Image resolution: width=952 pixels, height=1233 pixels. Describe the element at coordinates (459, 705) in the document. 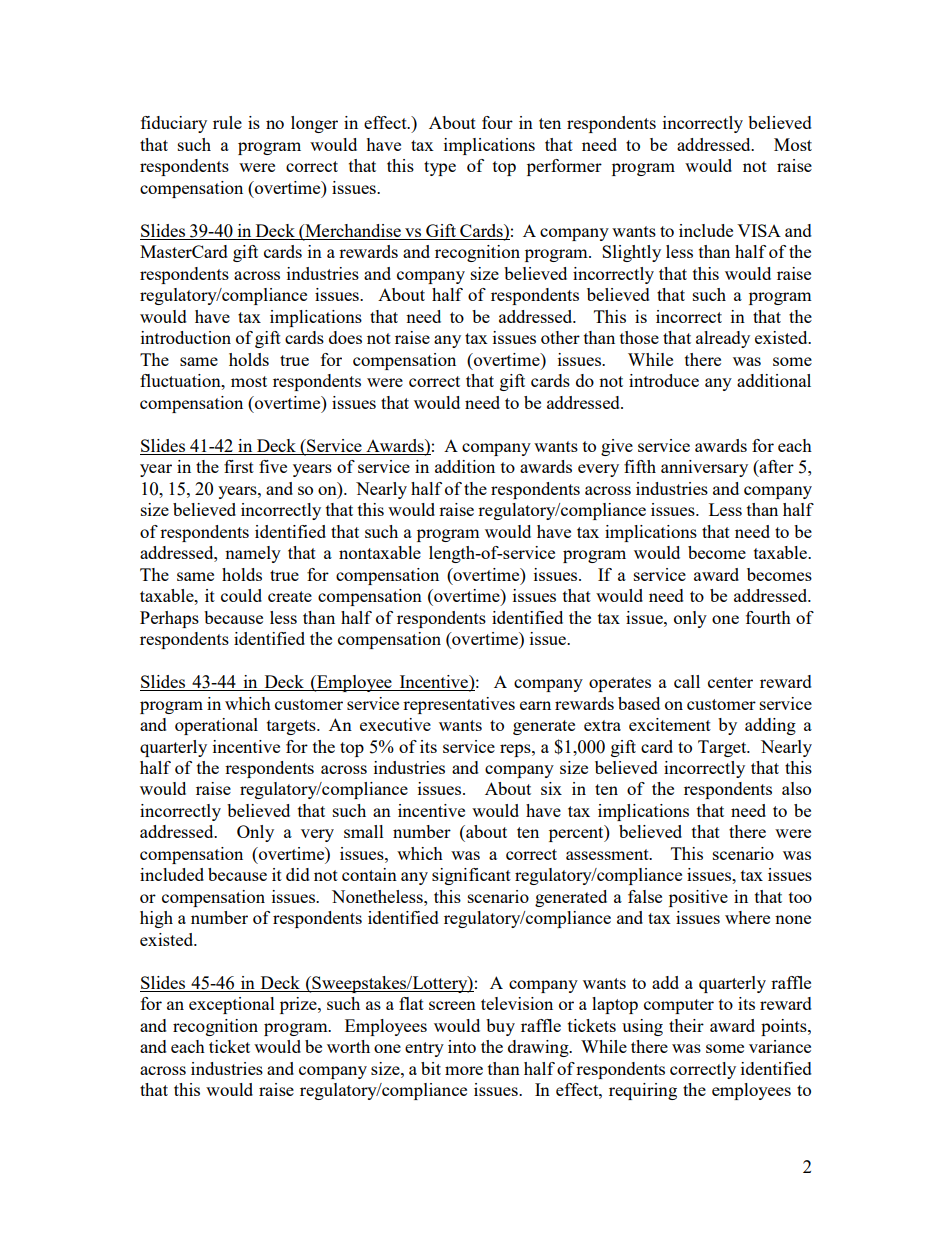

I see `representatives` at that location.
